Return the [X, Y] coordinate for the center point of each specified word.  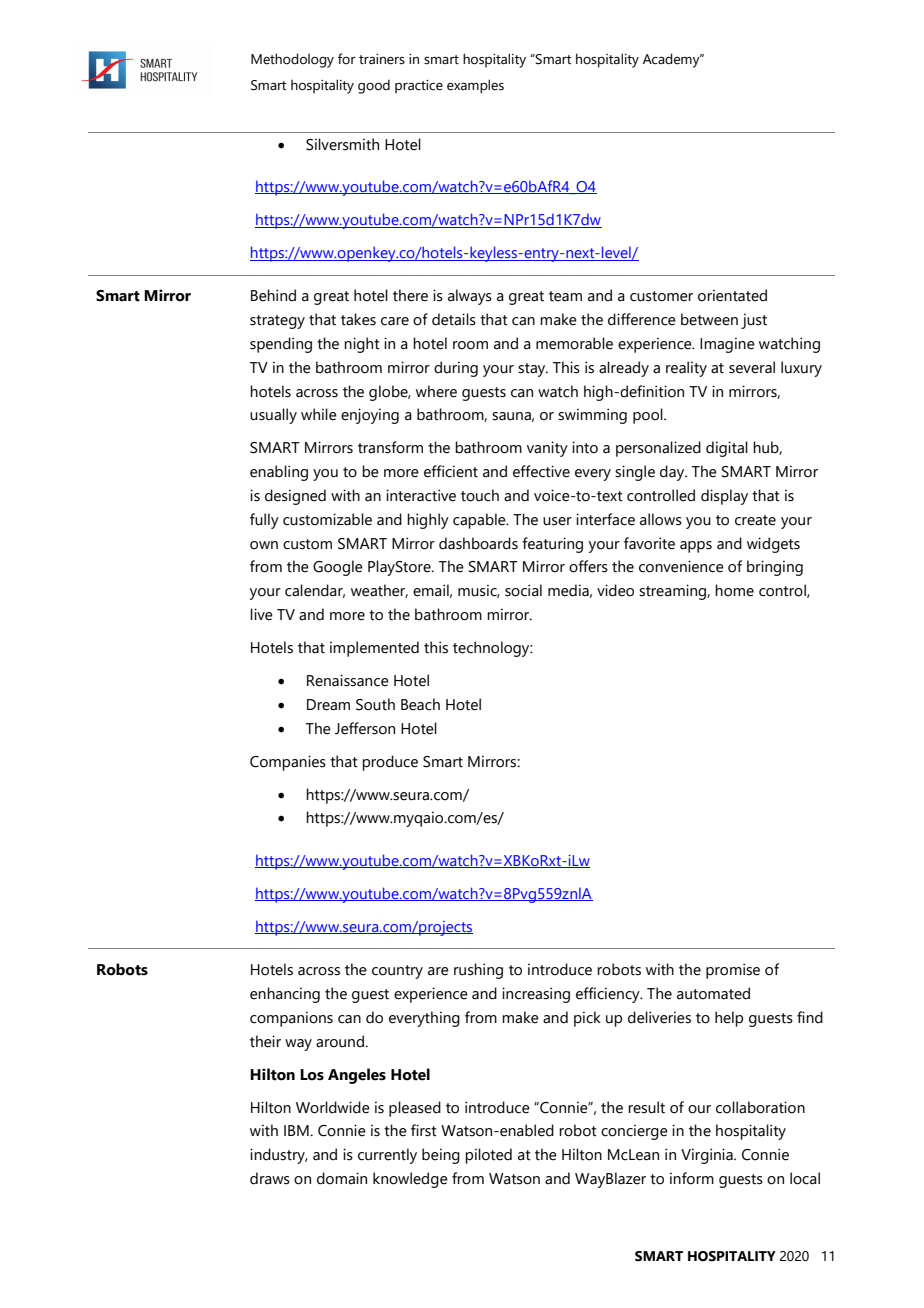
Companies [288, 763]
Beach [420, 704]
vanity [547, 449]
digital [727, 449]
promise [733, 971]
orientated [732, 295]
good [374, 86]
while [319, 414]
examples [475, 86]
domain [342, 1178]
